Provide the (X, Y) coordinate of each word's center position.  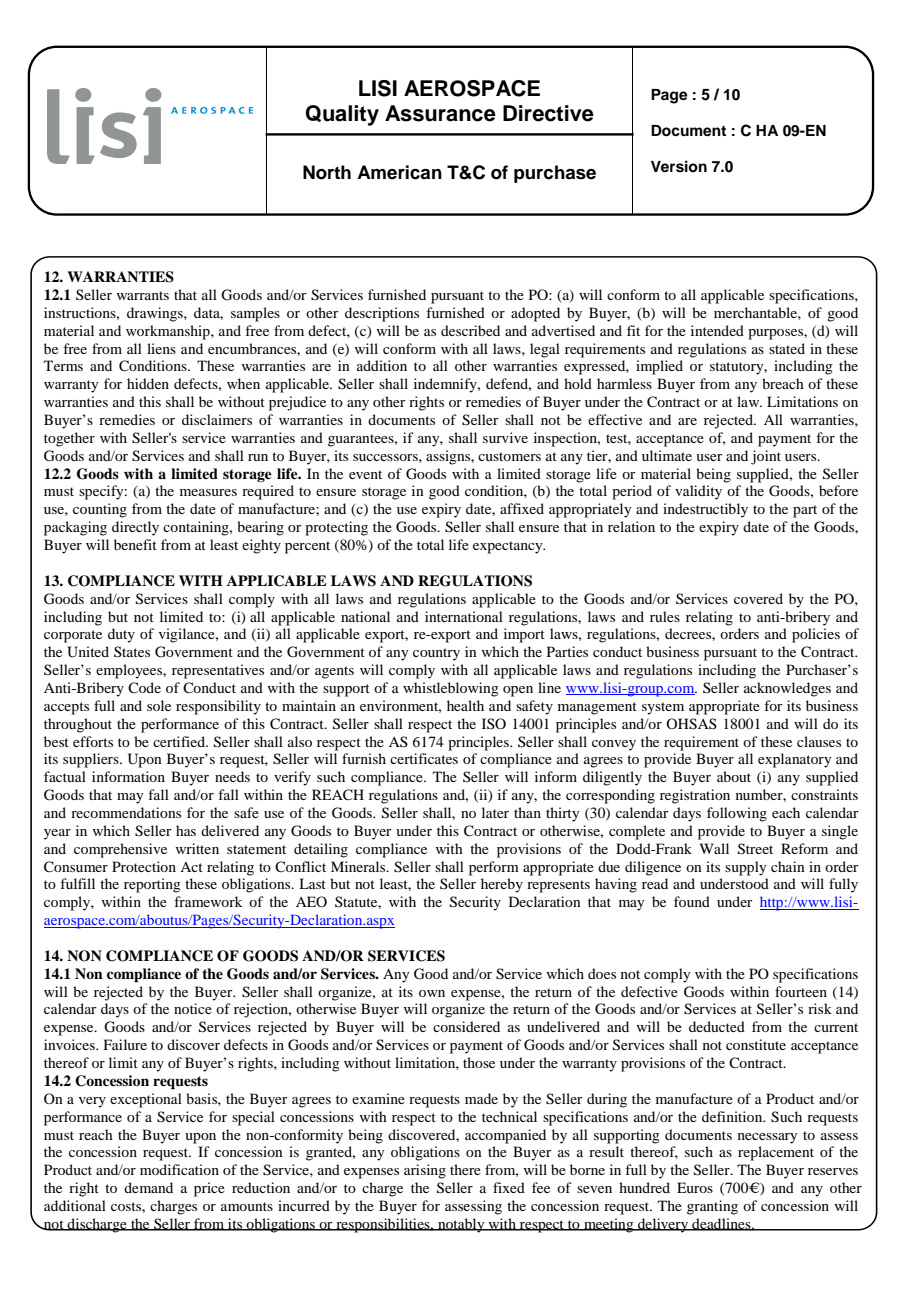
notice (193, 1008)
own (432, 993)
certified (180, 741)
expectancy (509, 547)
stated (787, 348)
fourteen (801, 991)
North (327, 172)
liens (161, 348)
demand (148, 1187)
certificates (424, 758)
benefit (135, 544)
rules (665, 616)
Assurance (440, 113)
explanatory (794, 760)
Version (679, 166)
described (470, 330)
